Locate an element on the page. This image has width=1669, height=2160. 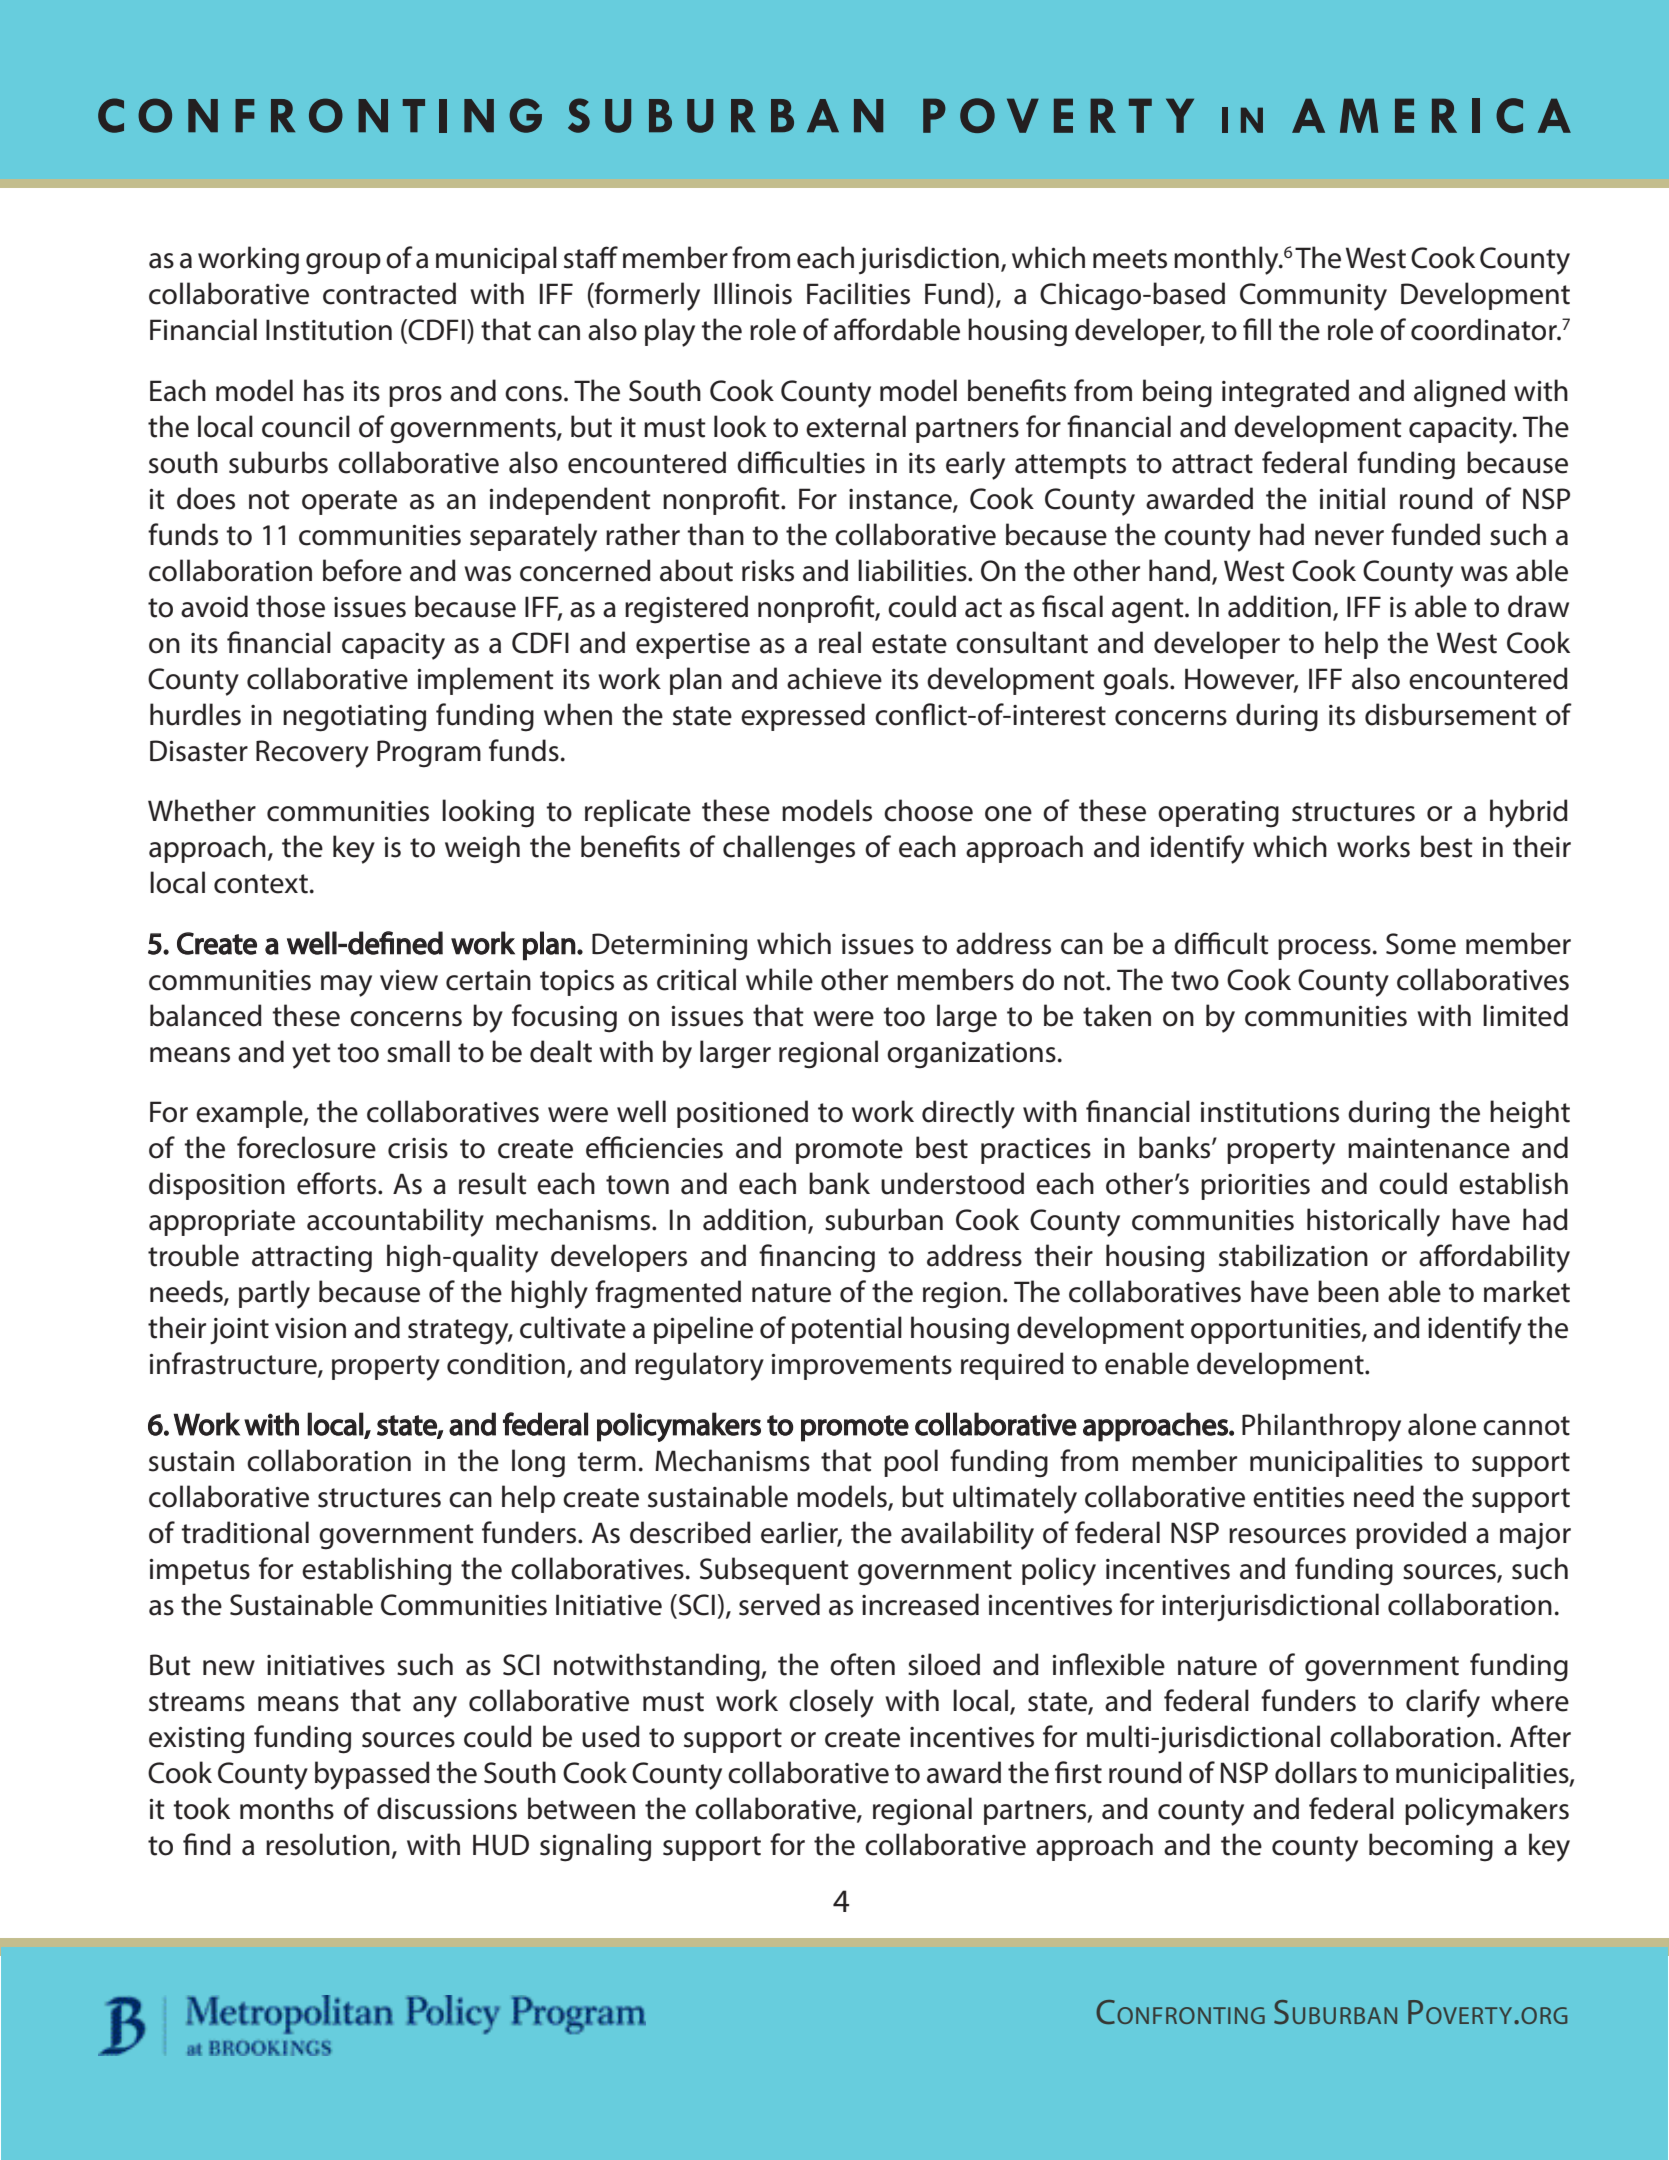
disbursement is located at coordinates (1451, 714).
